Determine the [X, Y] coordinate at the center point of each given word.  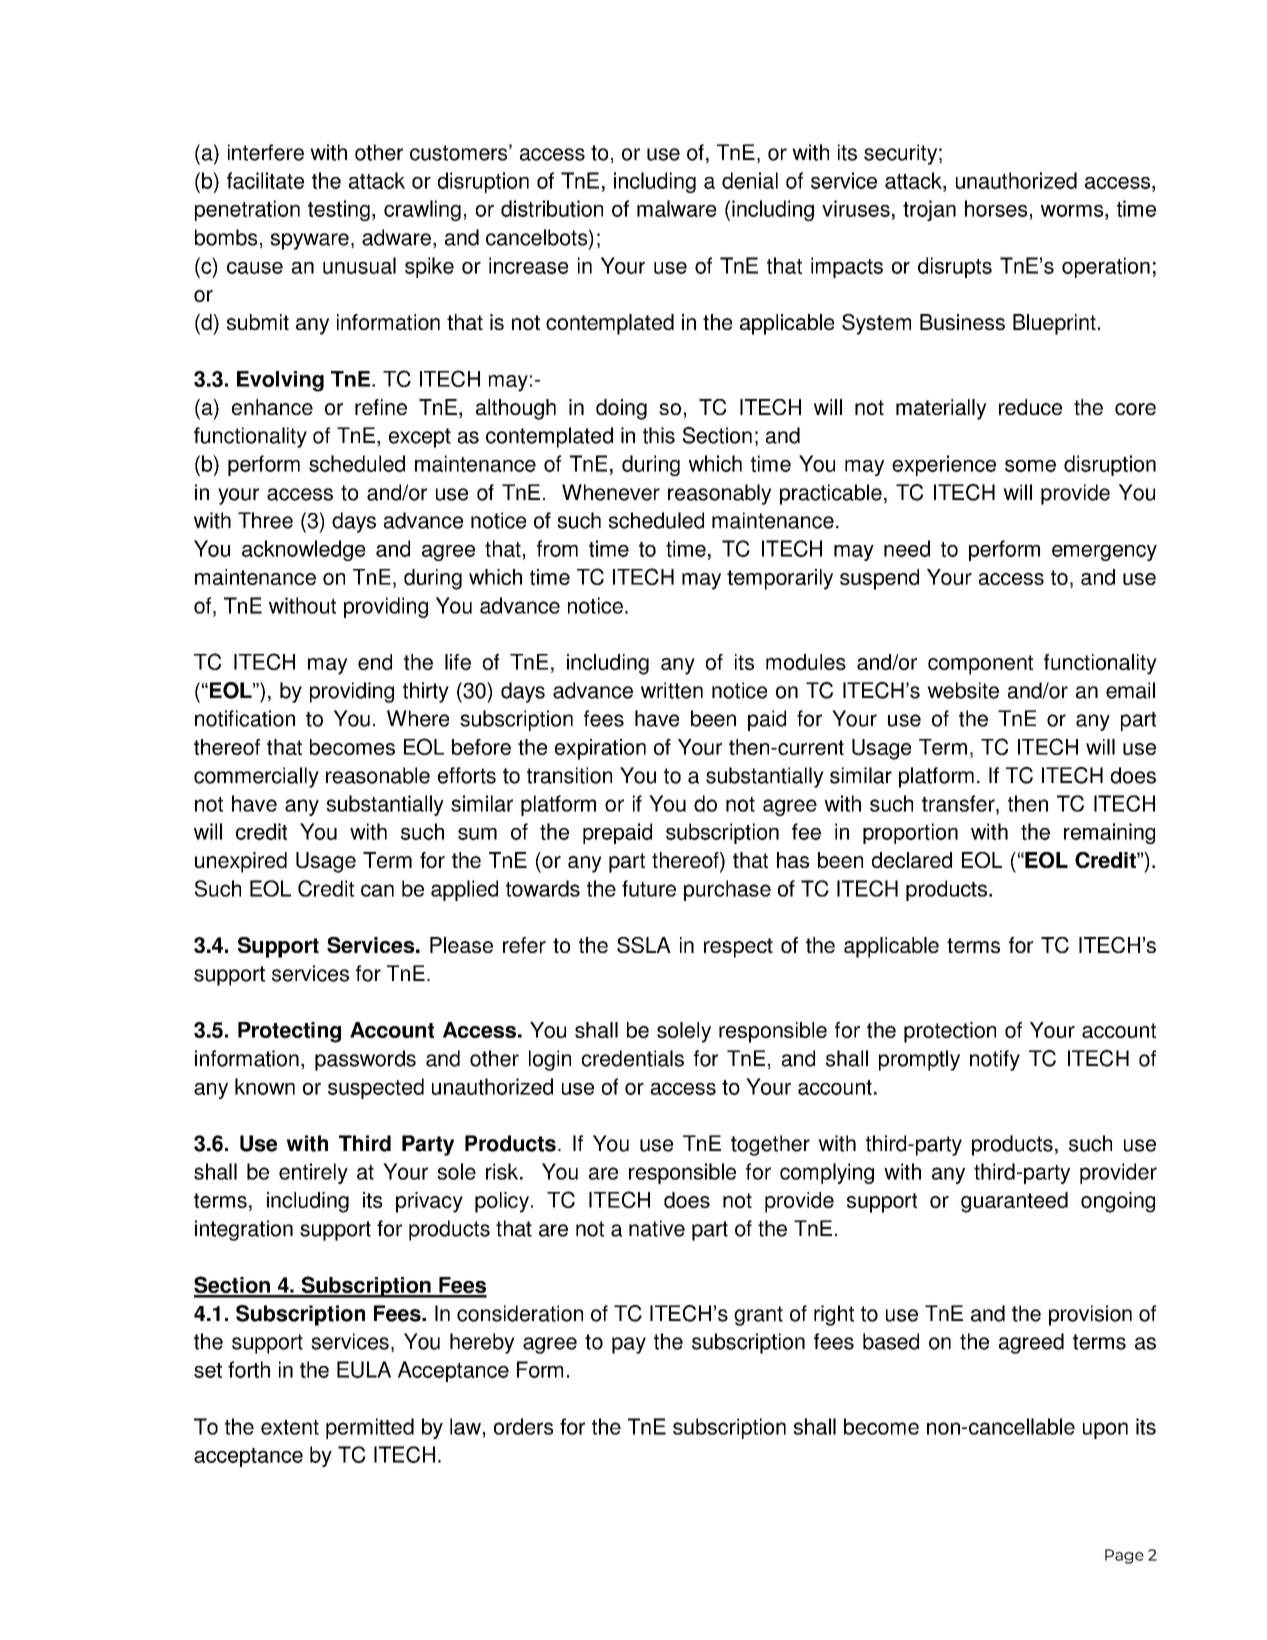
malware [676, 208]
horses [996, 208]
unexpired [241, 862]
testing [339, 210]
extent [290, 1427]
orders [523, 1426]
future [649, 888]
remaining [1109, 833]
